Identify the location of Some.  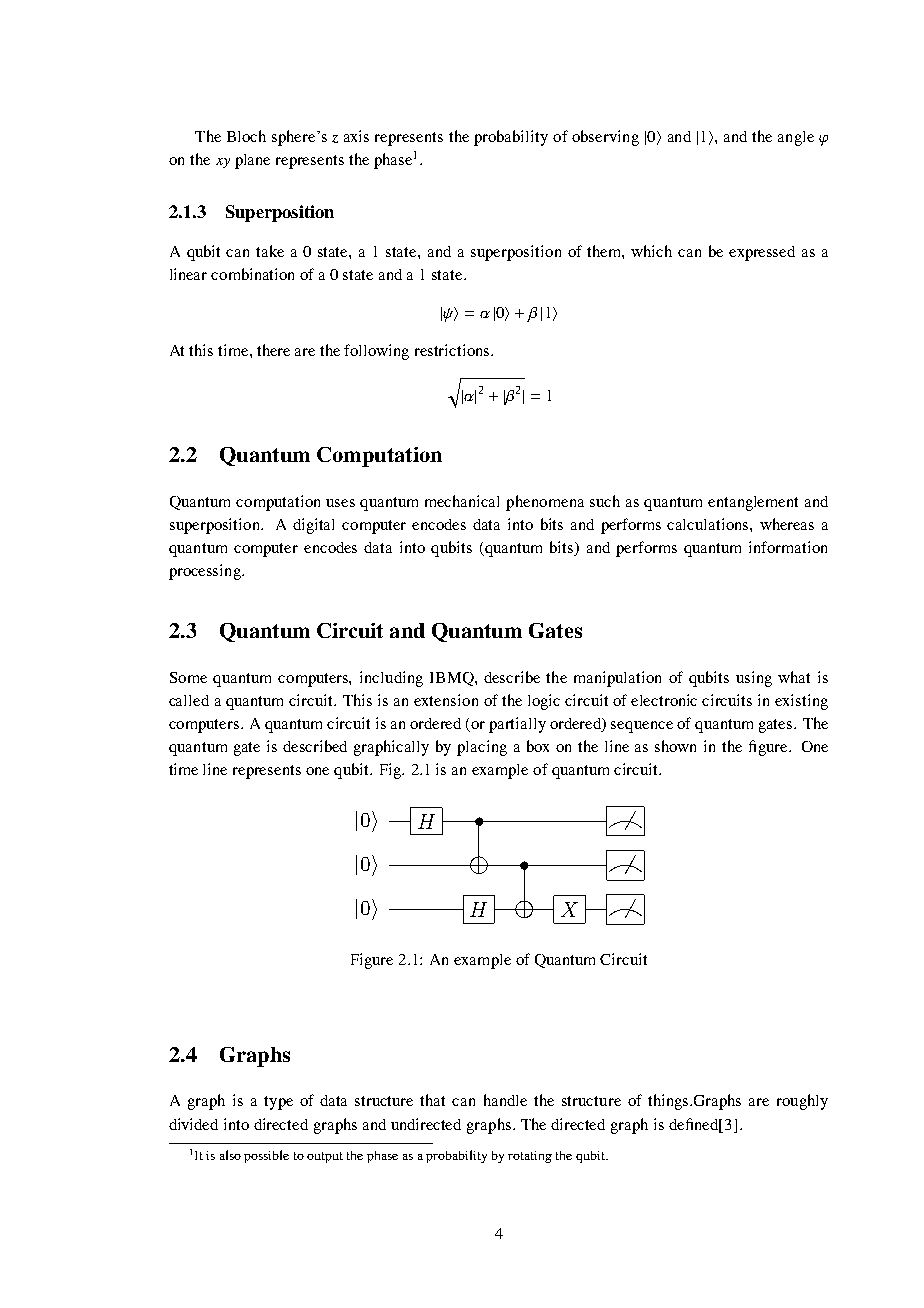
(188, 677).
